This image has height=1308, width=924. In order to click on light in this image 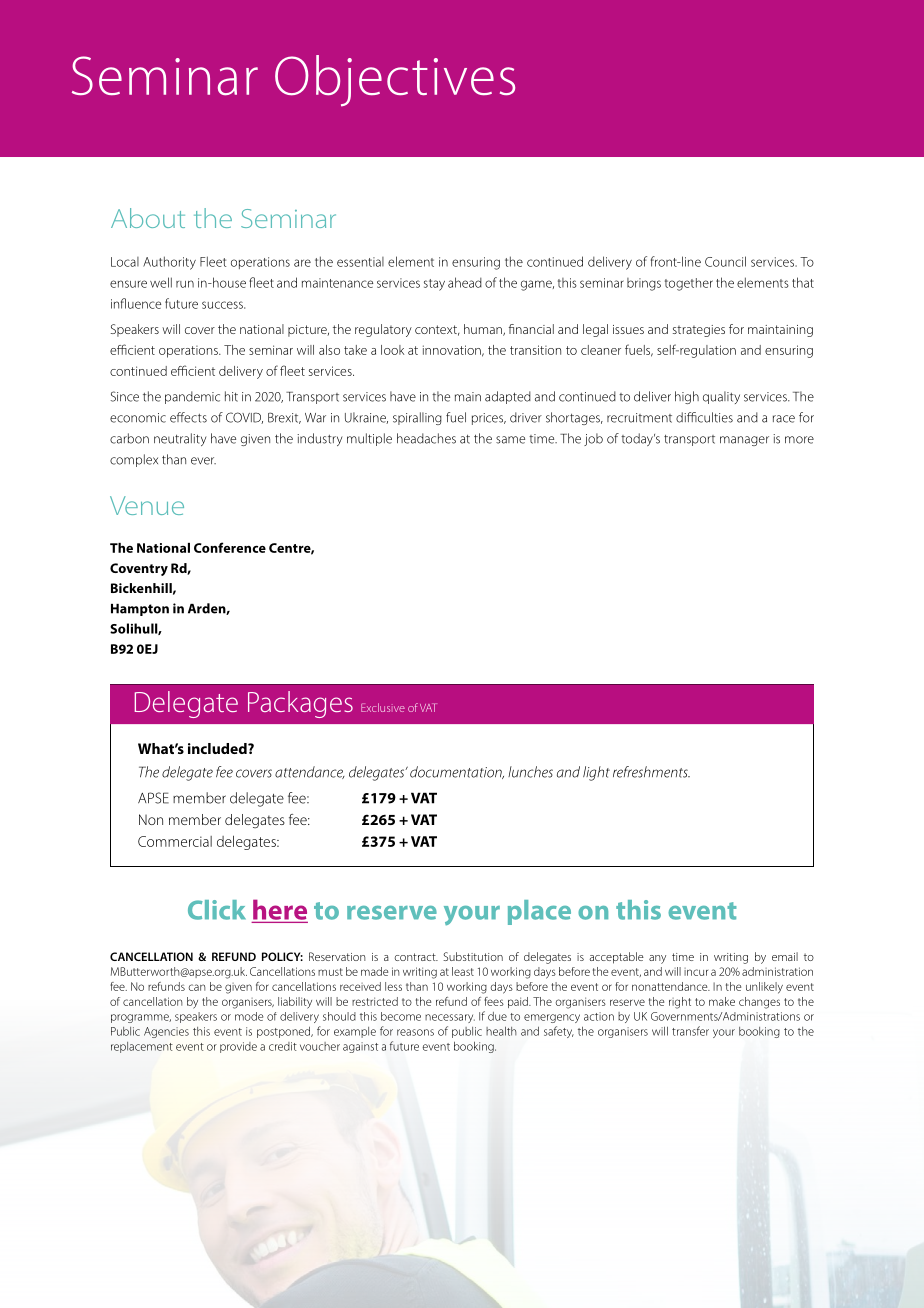, I will do `click(596, 773)`.
